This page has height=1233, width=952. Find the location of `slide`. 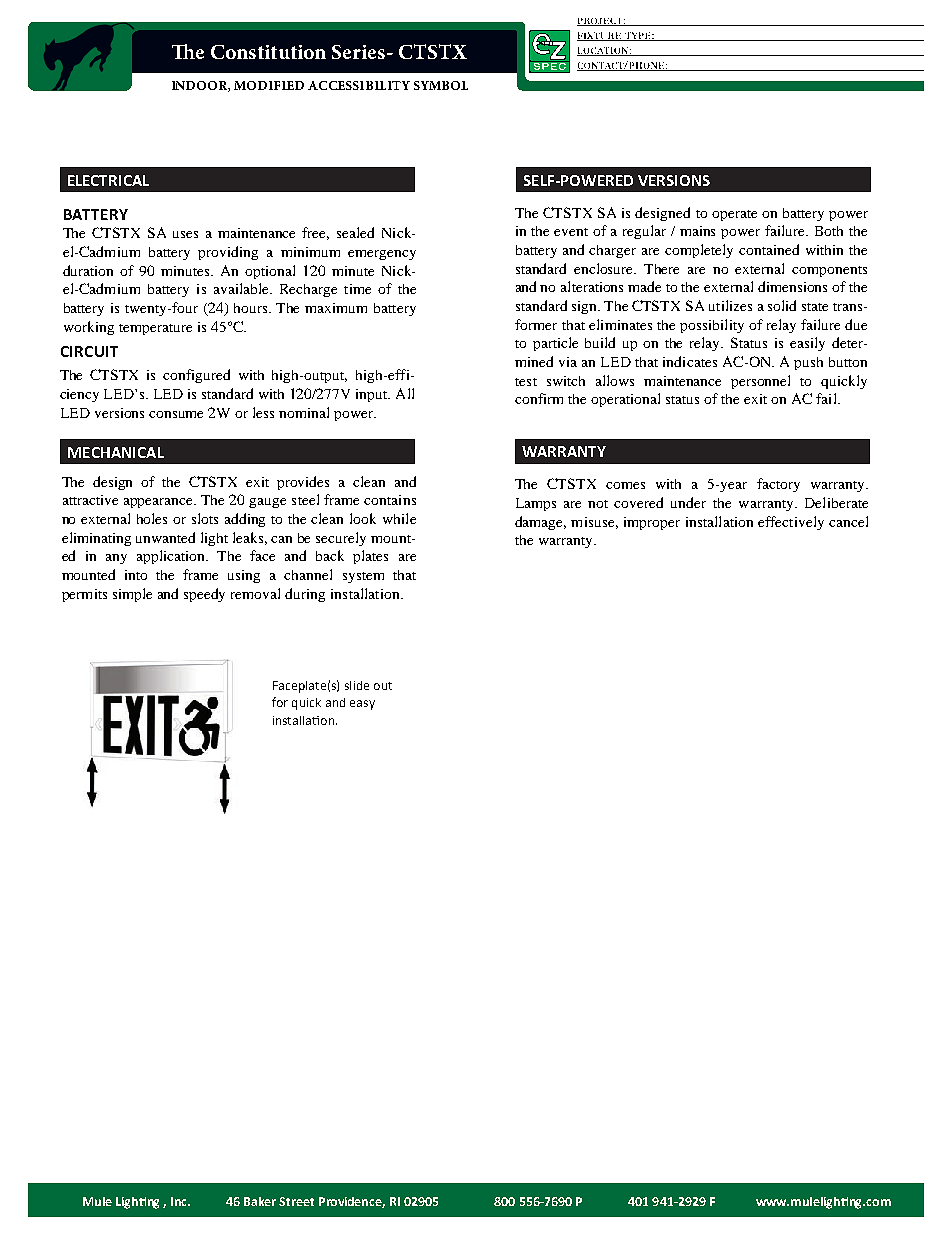

slide is located at coordinates (357, 685).
